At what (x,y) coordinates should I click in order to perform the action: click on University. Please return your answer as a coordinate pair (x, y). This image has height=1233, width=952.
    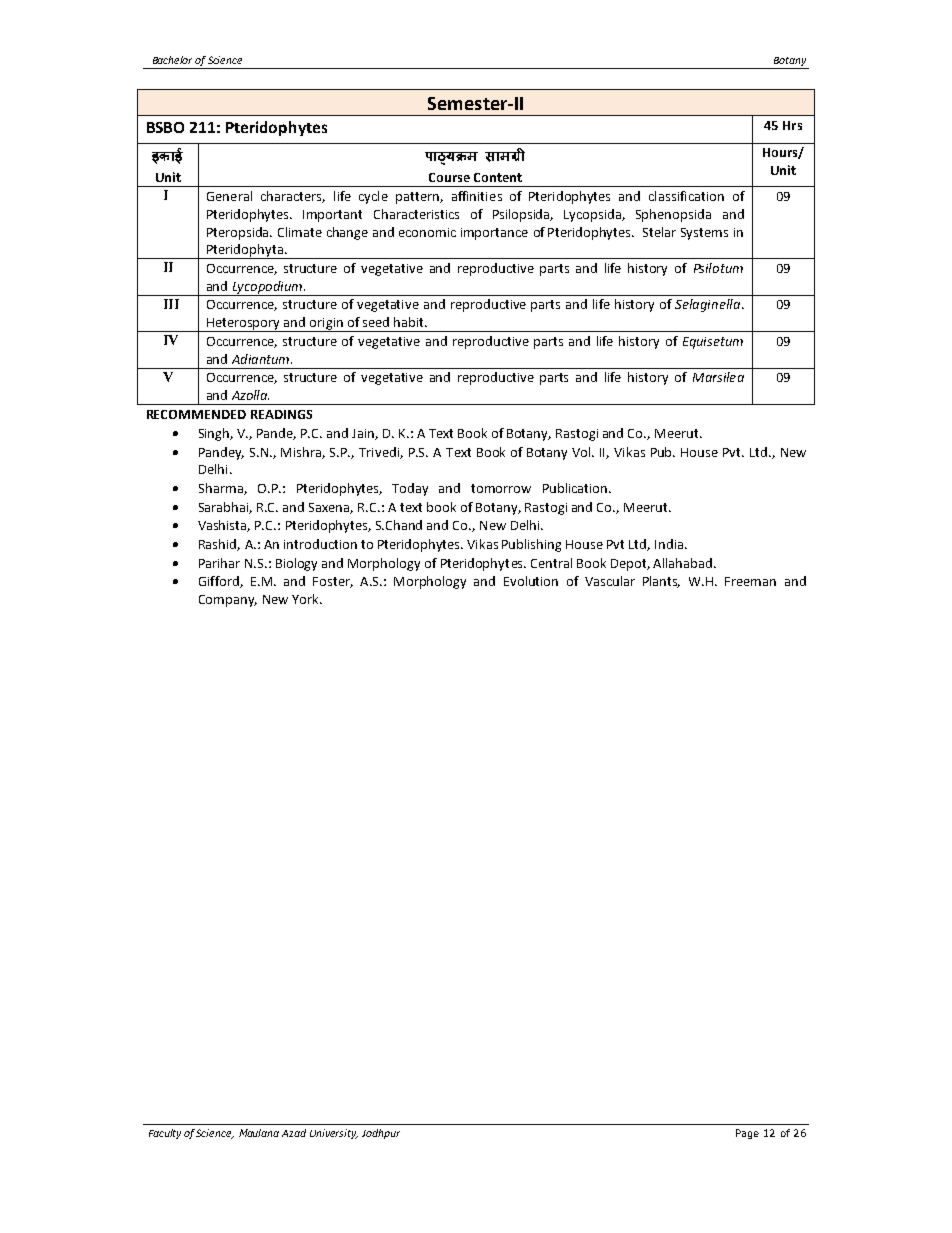
    Looking at the image, I should click on (334, 1134).
